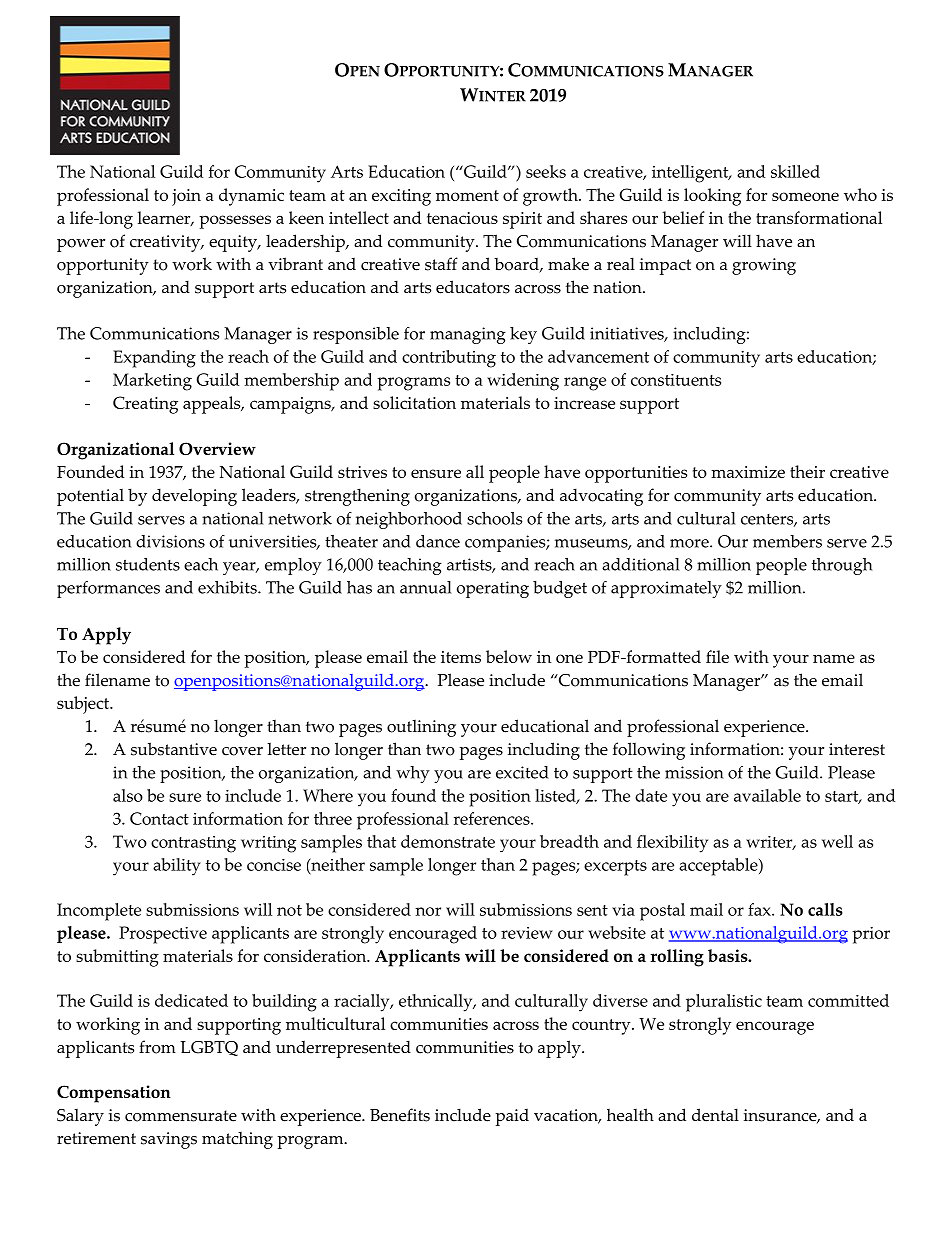 This image has height=1233, width=952. Describe the element at coordinates (461, 657) in the image. I see `items` at that location.
